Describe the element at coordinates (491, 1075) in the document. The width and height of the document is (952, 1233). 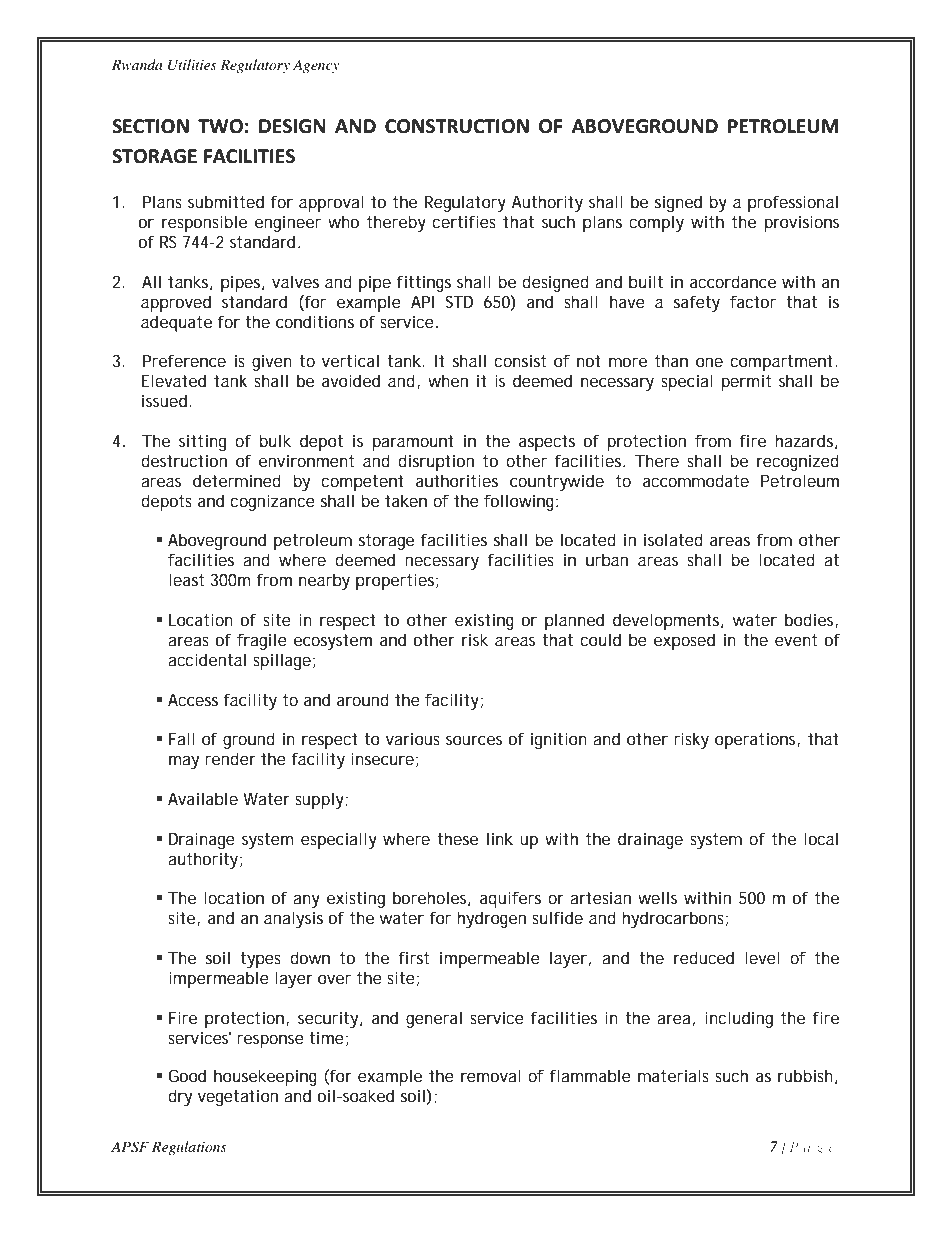
I see `removal` at that location.
